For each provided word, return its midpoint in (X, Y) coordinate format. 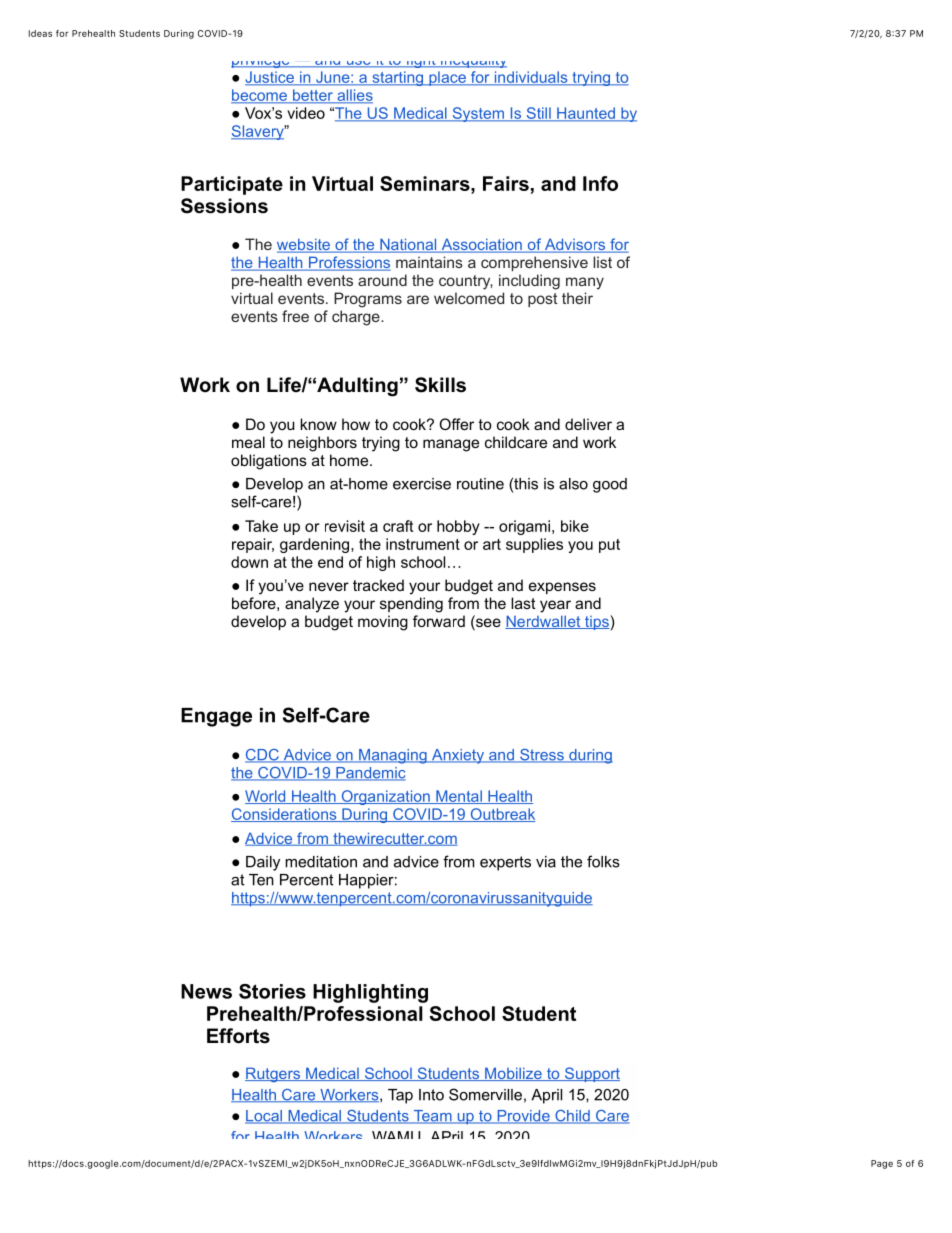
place (447, 78)
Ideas (40, 33)
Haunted (586, 114)
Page (882, 1164)
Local (264, 1117)
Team (432, 1117)
